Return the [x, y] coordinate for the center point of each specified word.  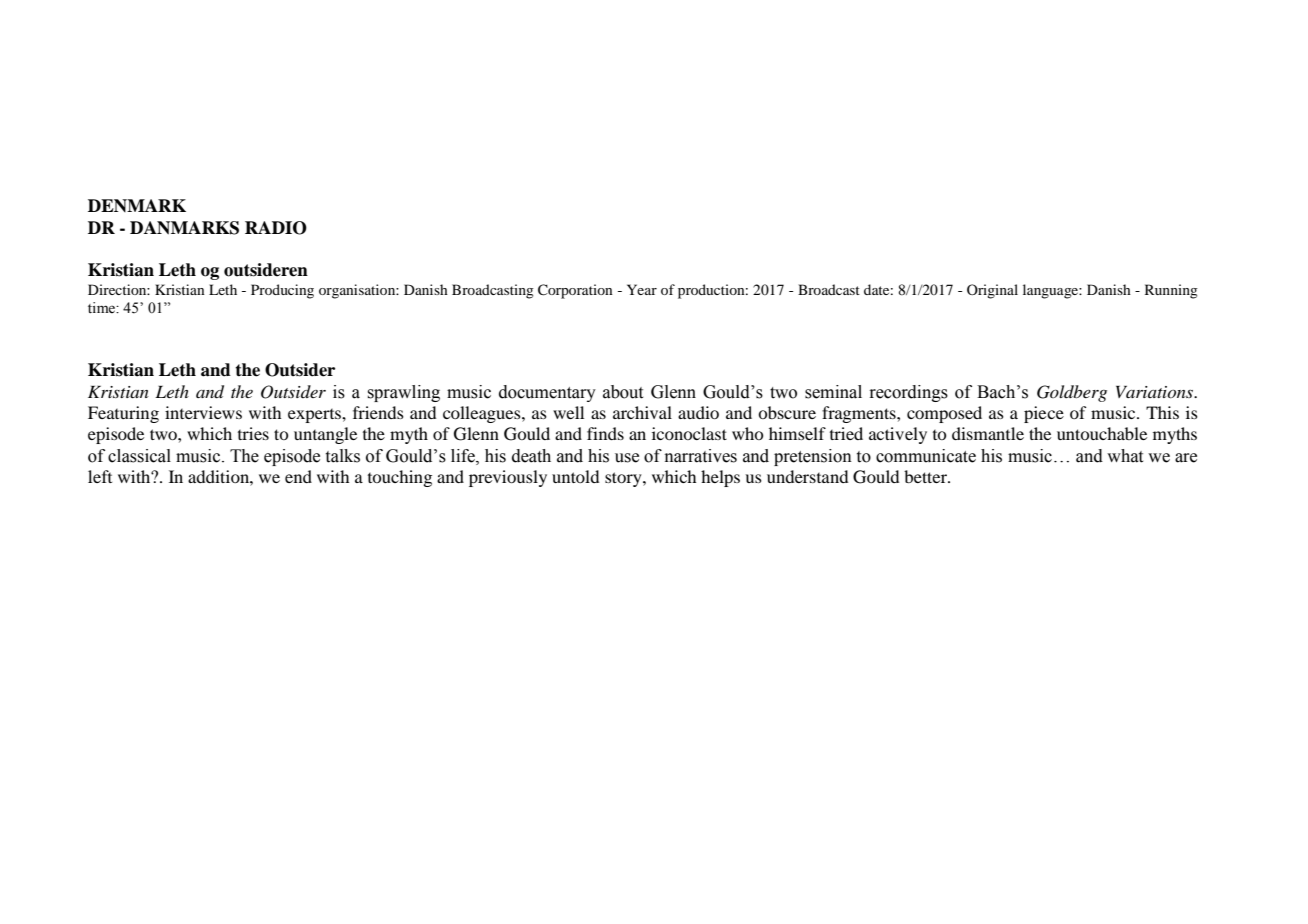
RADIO [276, 228]
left [100, 476]
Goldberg [1072, 393]
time [102, 308]
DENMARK [137, 205]
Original [992, 291]
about [623, 392]
